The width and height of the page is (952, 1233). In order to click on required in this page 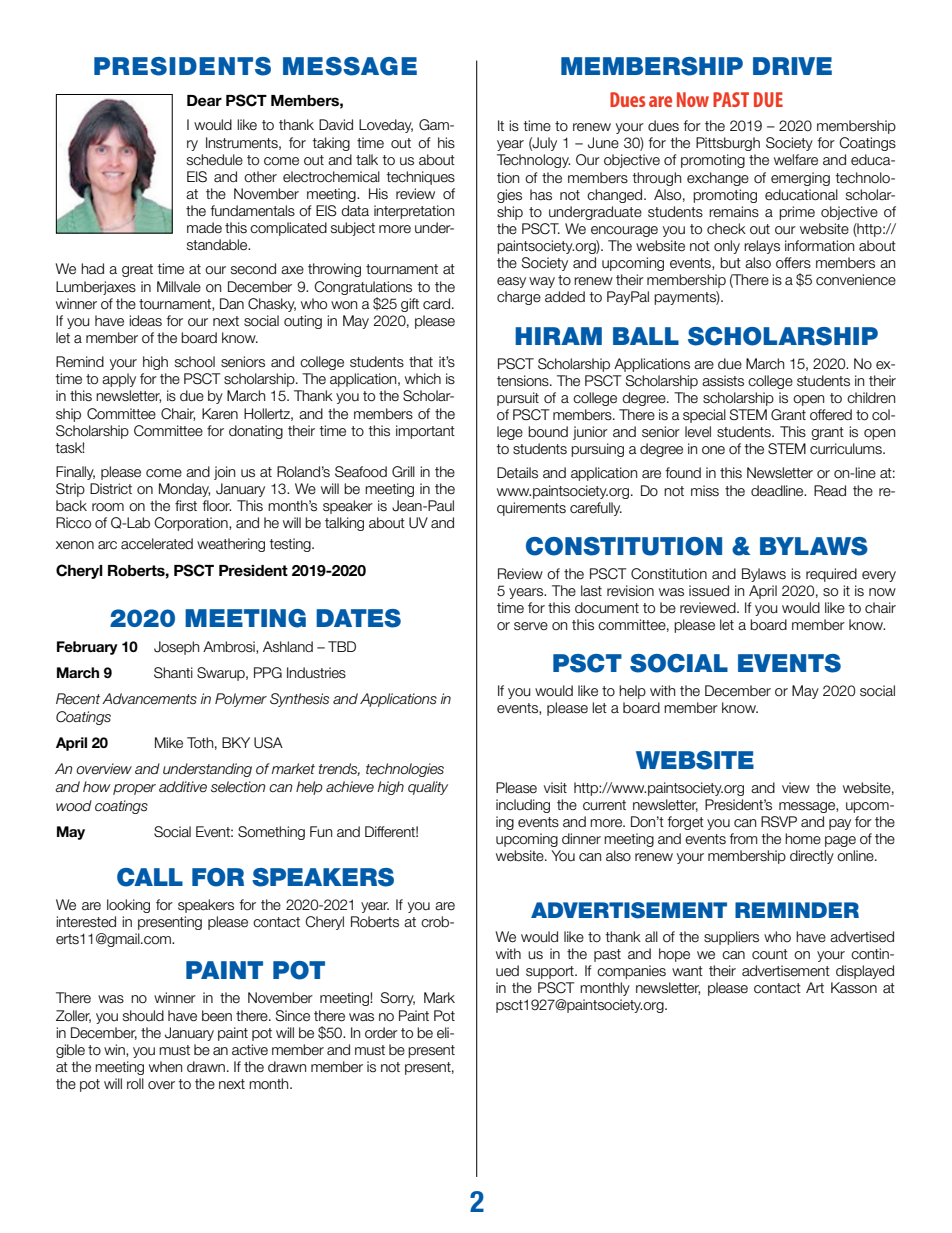, I will do `click(831, 575)`.
